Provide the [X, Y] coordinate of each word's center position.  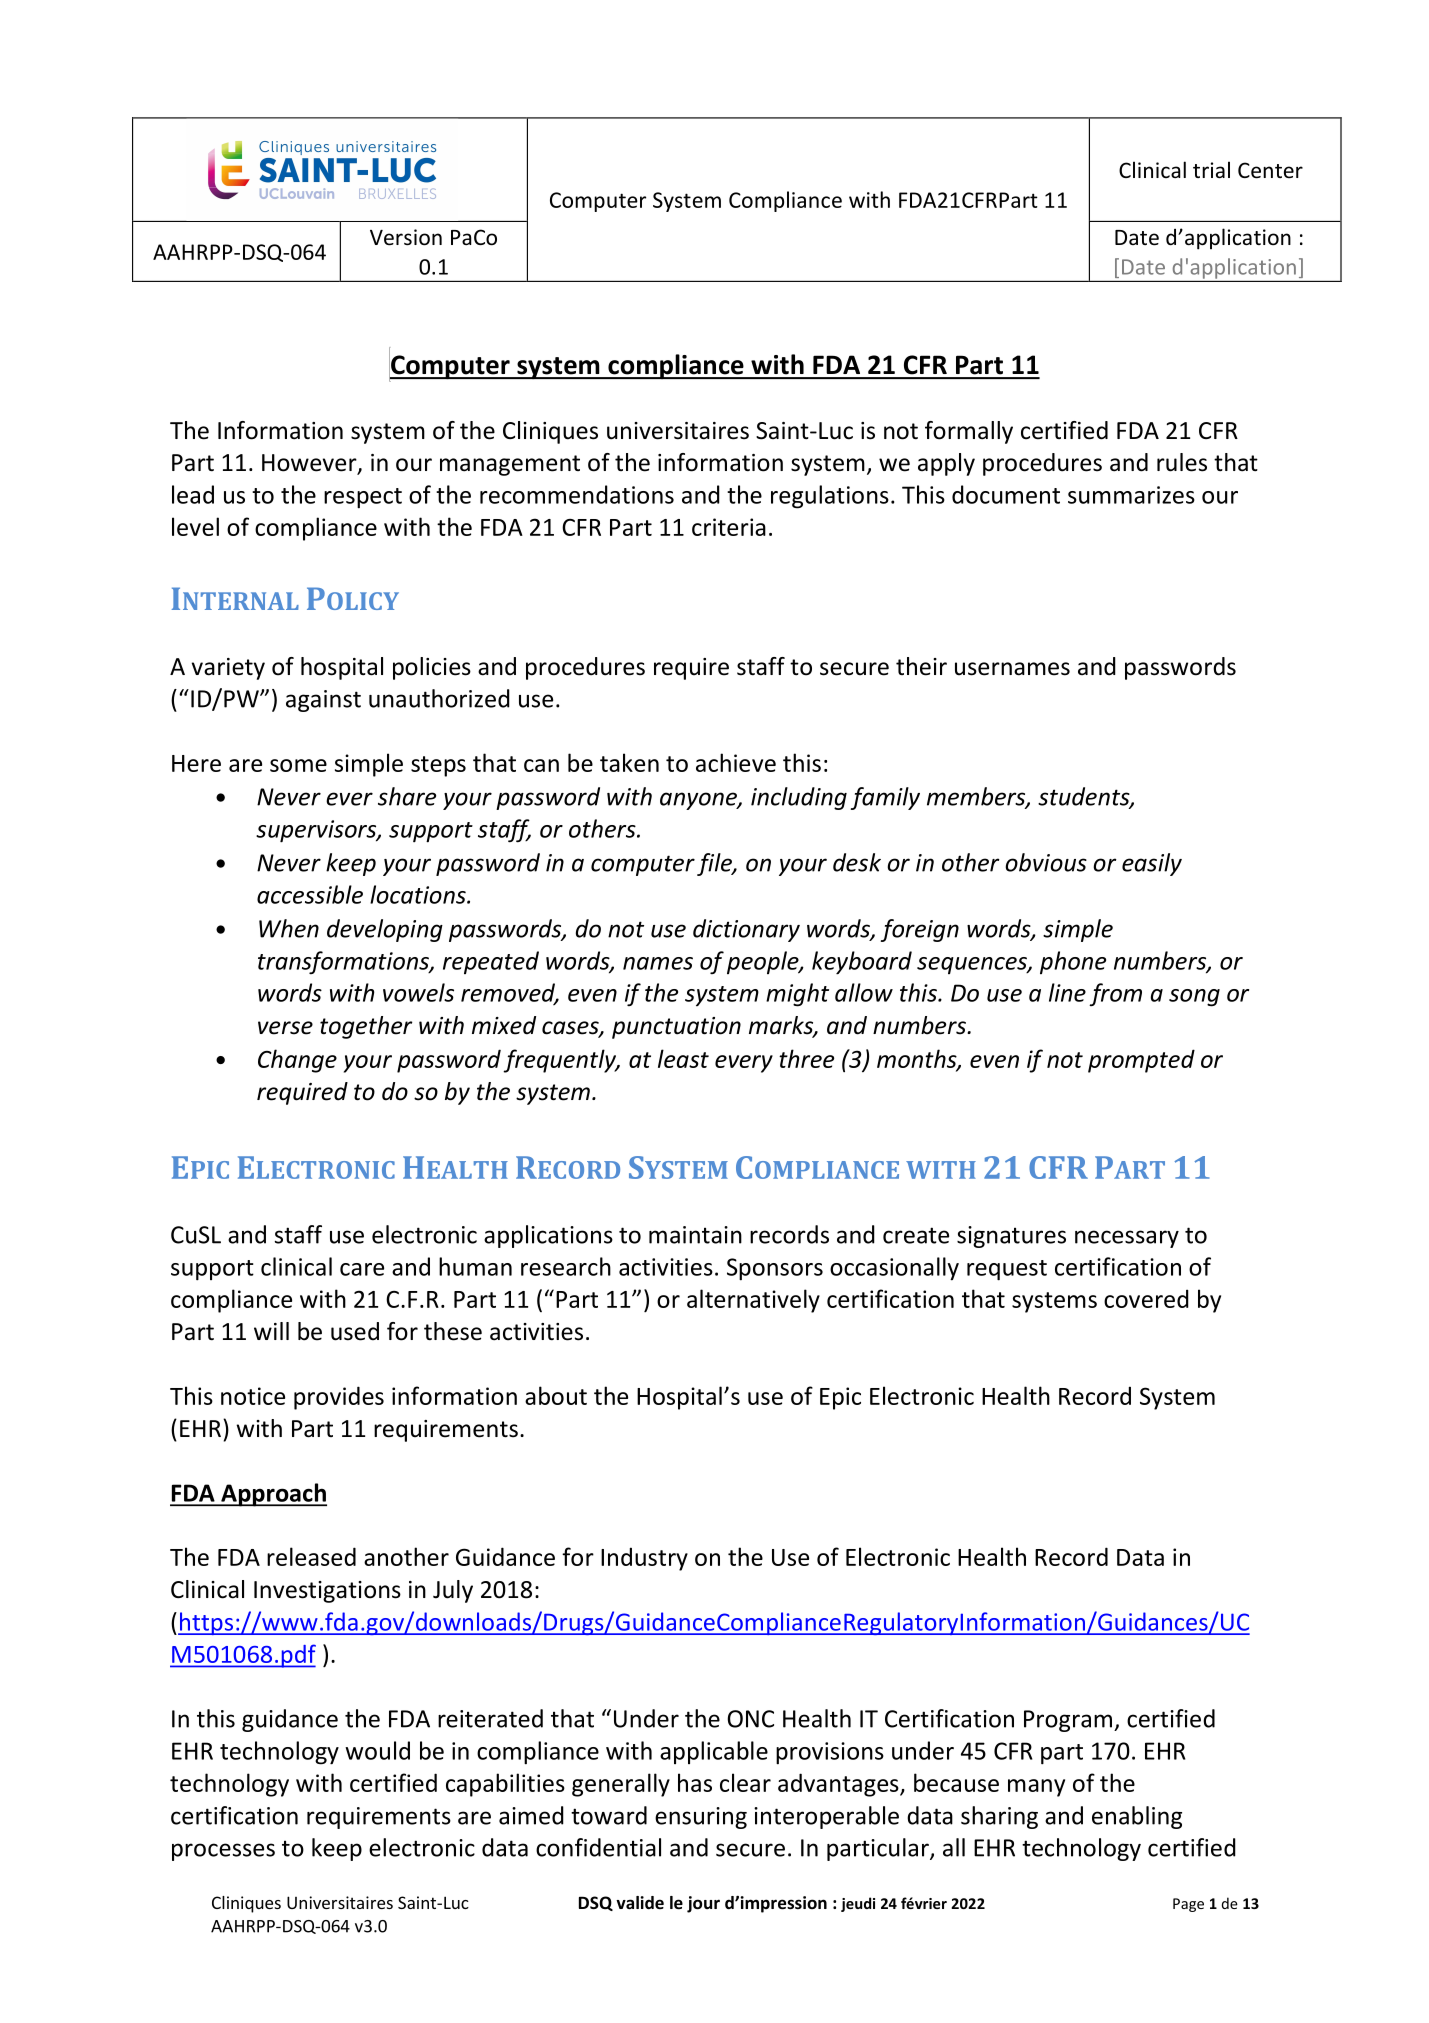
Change [297, 1061]
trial [1211, 169]
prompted [1141, 1061]
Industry [644, 1559]
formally [969, 432]
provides [339, 1398]
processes [223, 1852]
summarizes [1131, 495]
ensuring [701, 1818]
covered [1146, 1298]
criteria [729, 527]
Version [406, 237]
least [683, 1058]
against [323, 701]
